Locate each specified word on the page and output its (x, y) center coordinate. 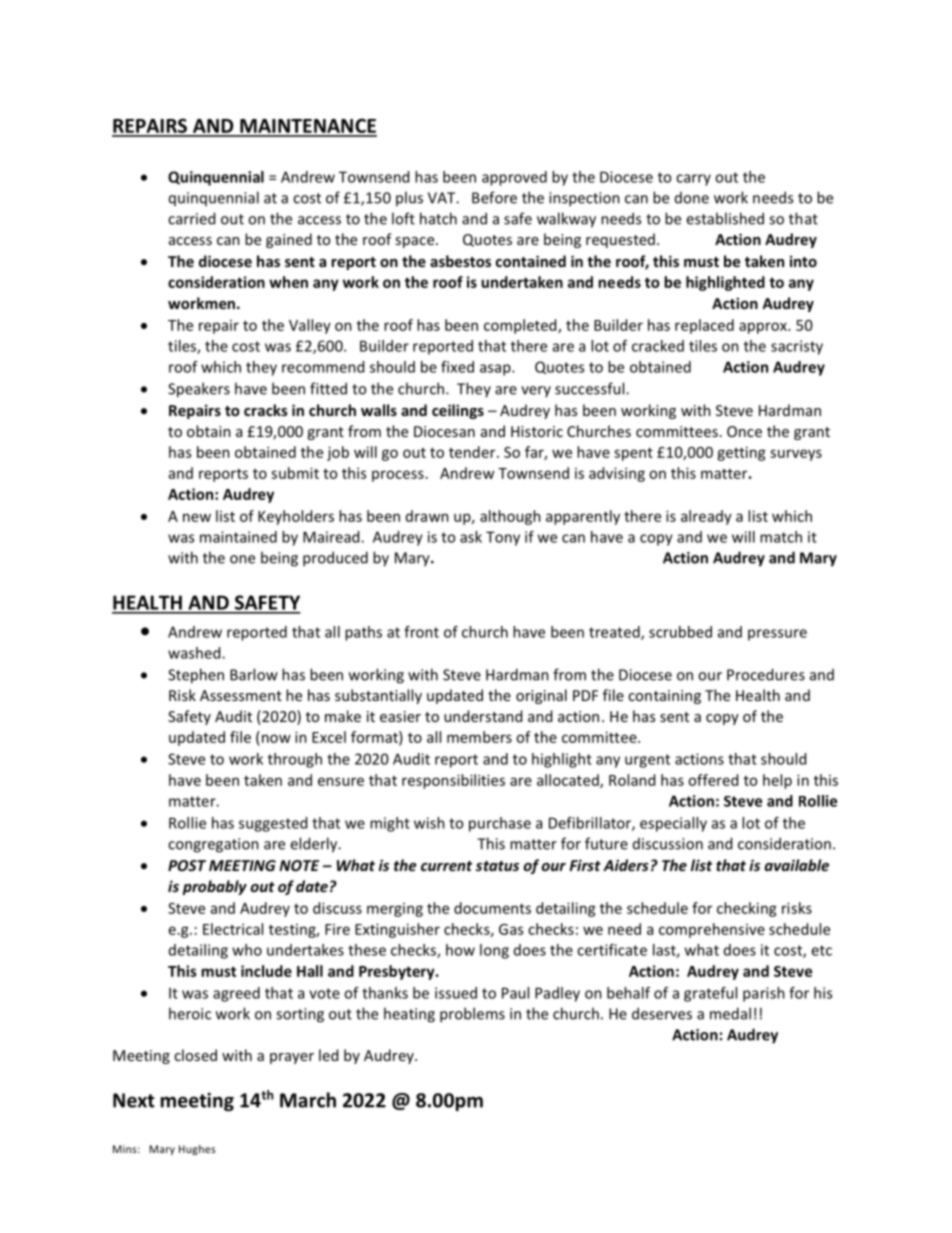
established (725, 218)
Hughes (197, 1150)
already (706, 517)
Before (494, 197)
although (510, 517)
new (197, 517)
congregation (213, 845)
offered (713, 780)
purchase (500, 824)
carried (191, 218)
